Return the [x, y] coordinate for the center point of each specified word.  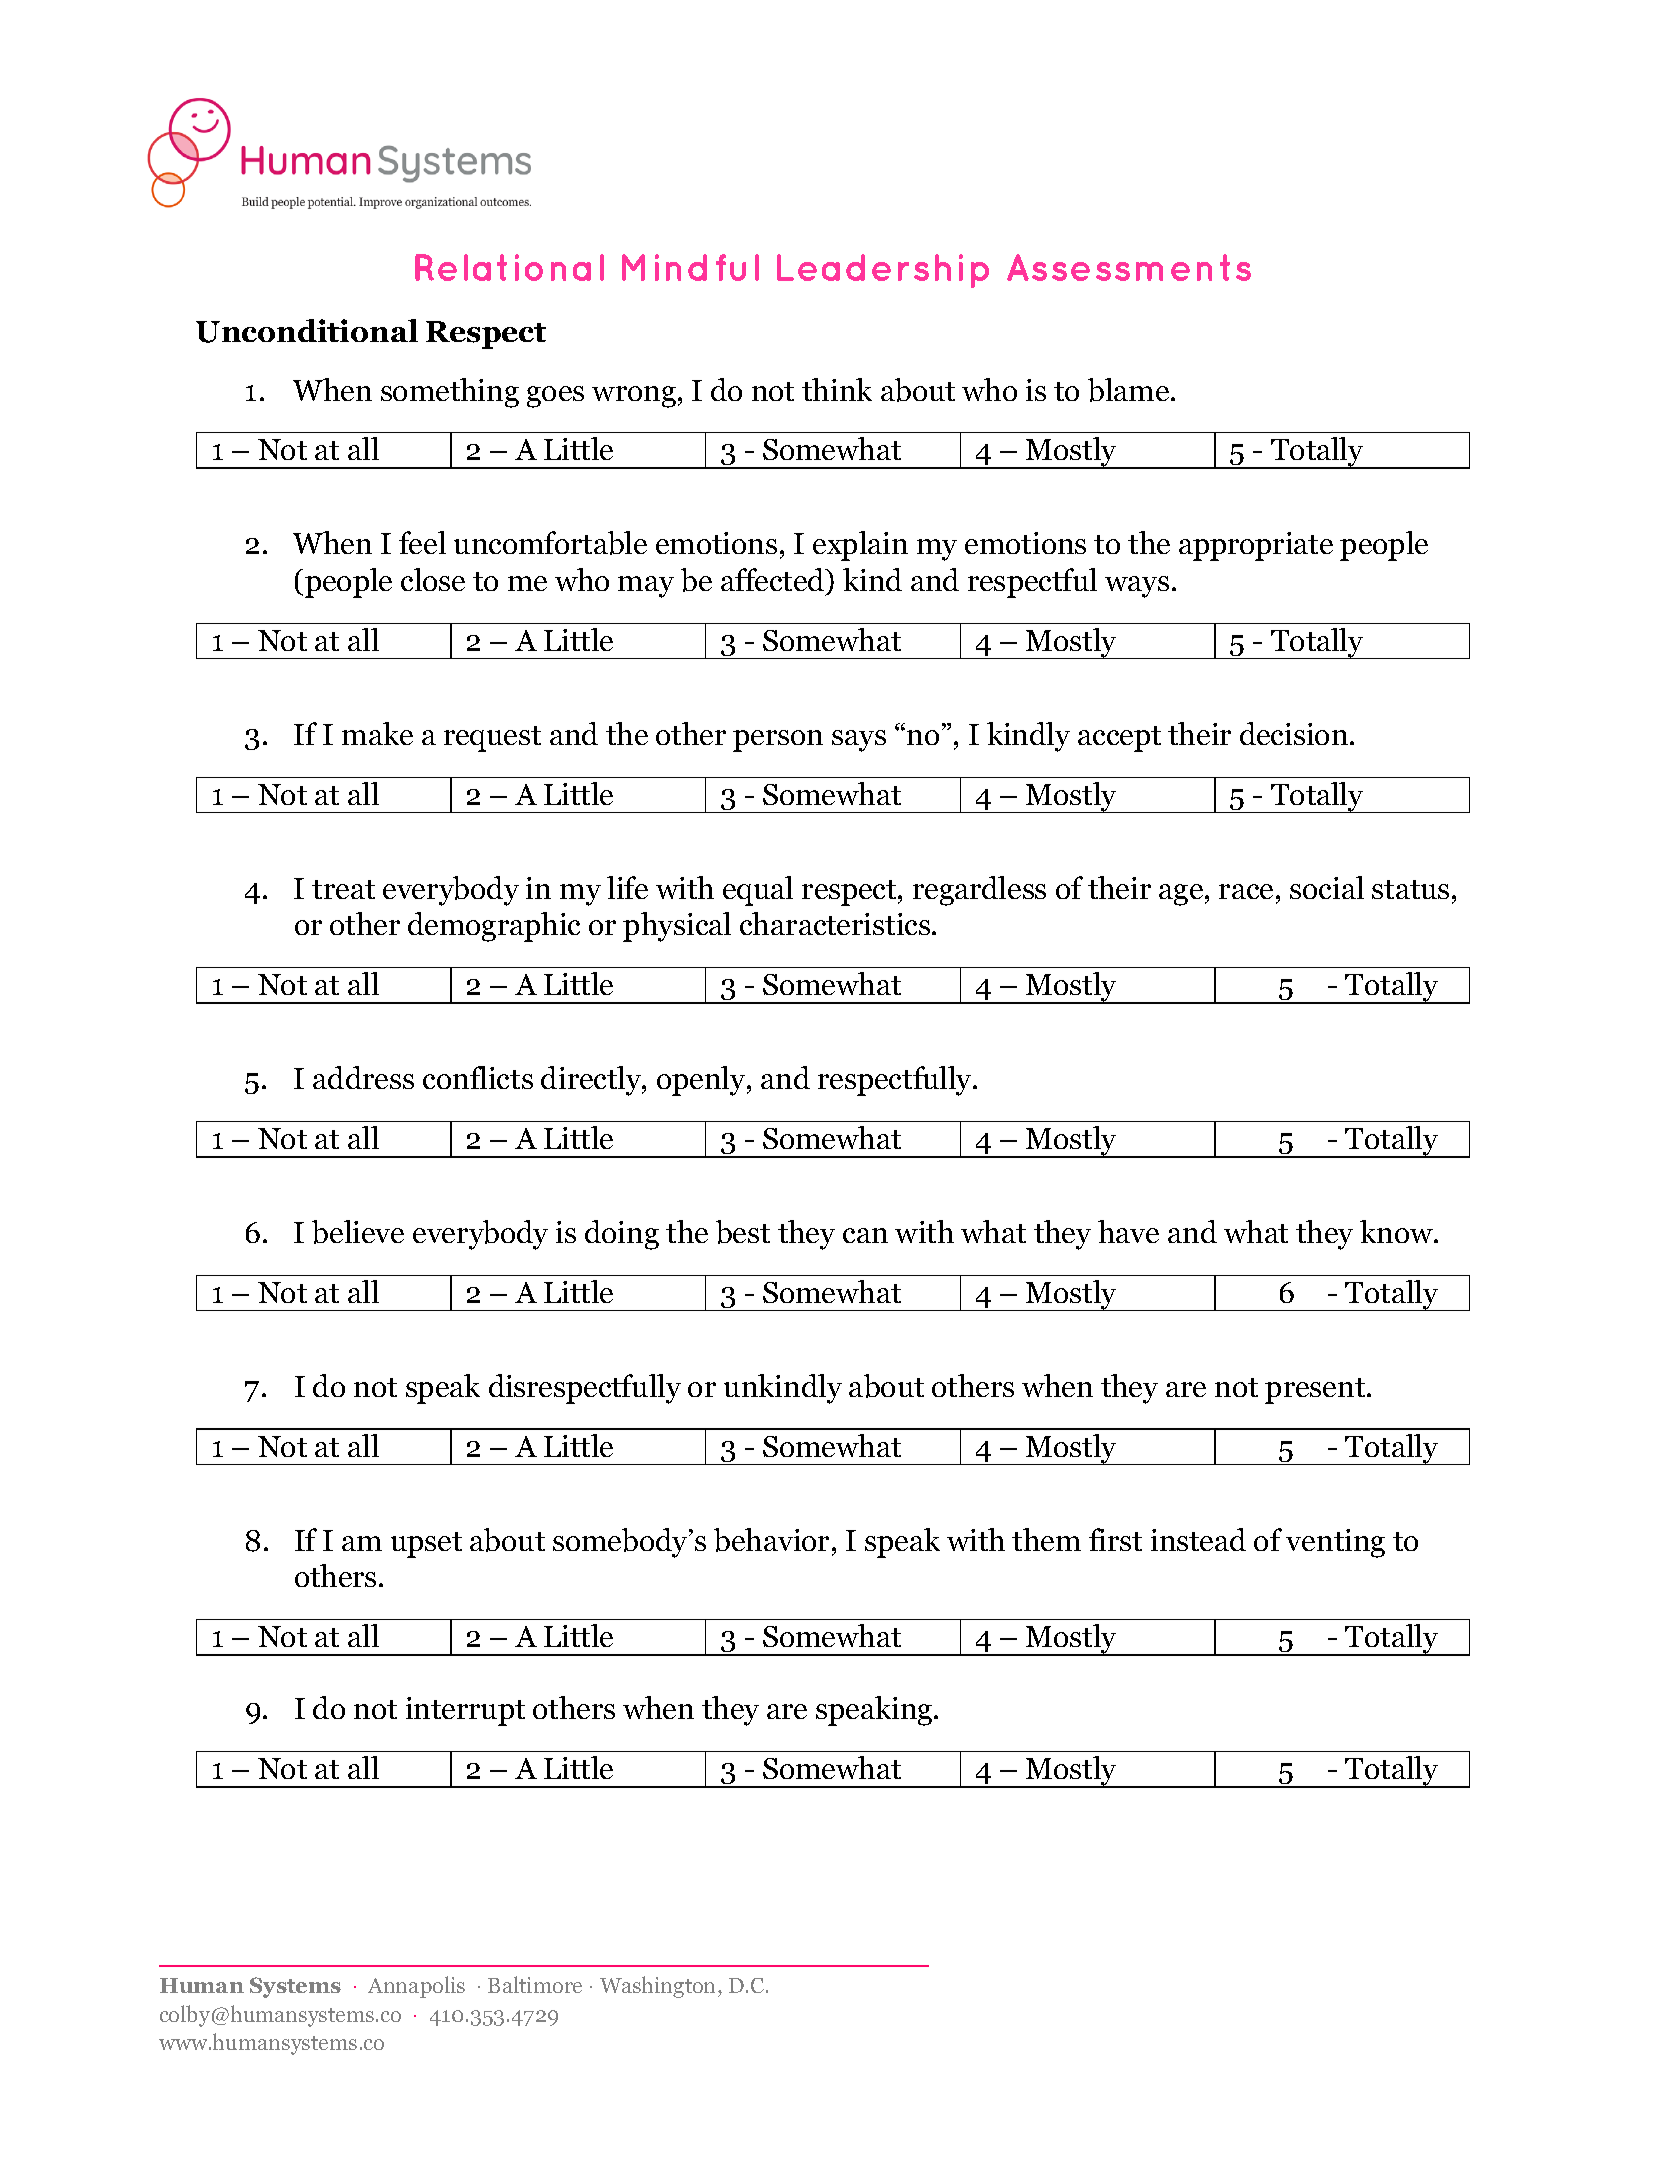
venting [1335, 1543]
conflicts [478, 1077]
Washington [659, 1987]
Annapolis [416, 1987]
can [865, 1235]
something [450, 393]
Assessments [1129, 267]
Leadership [883, 271]
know [1398, 1231]
